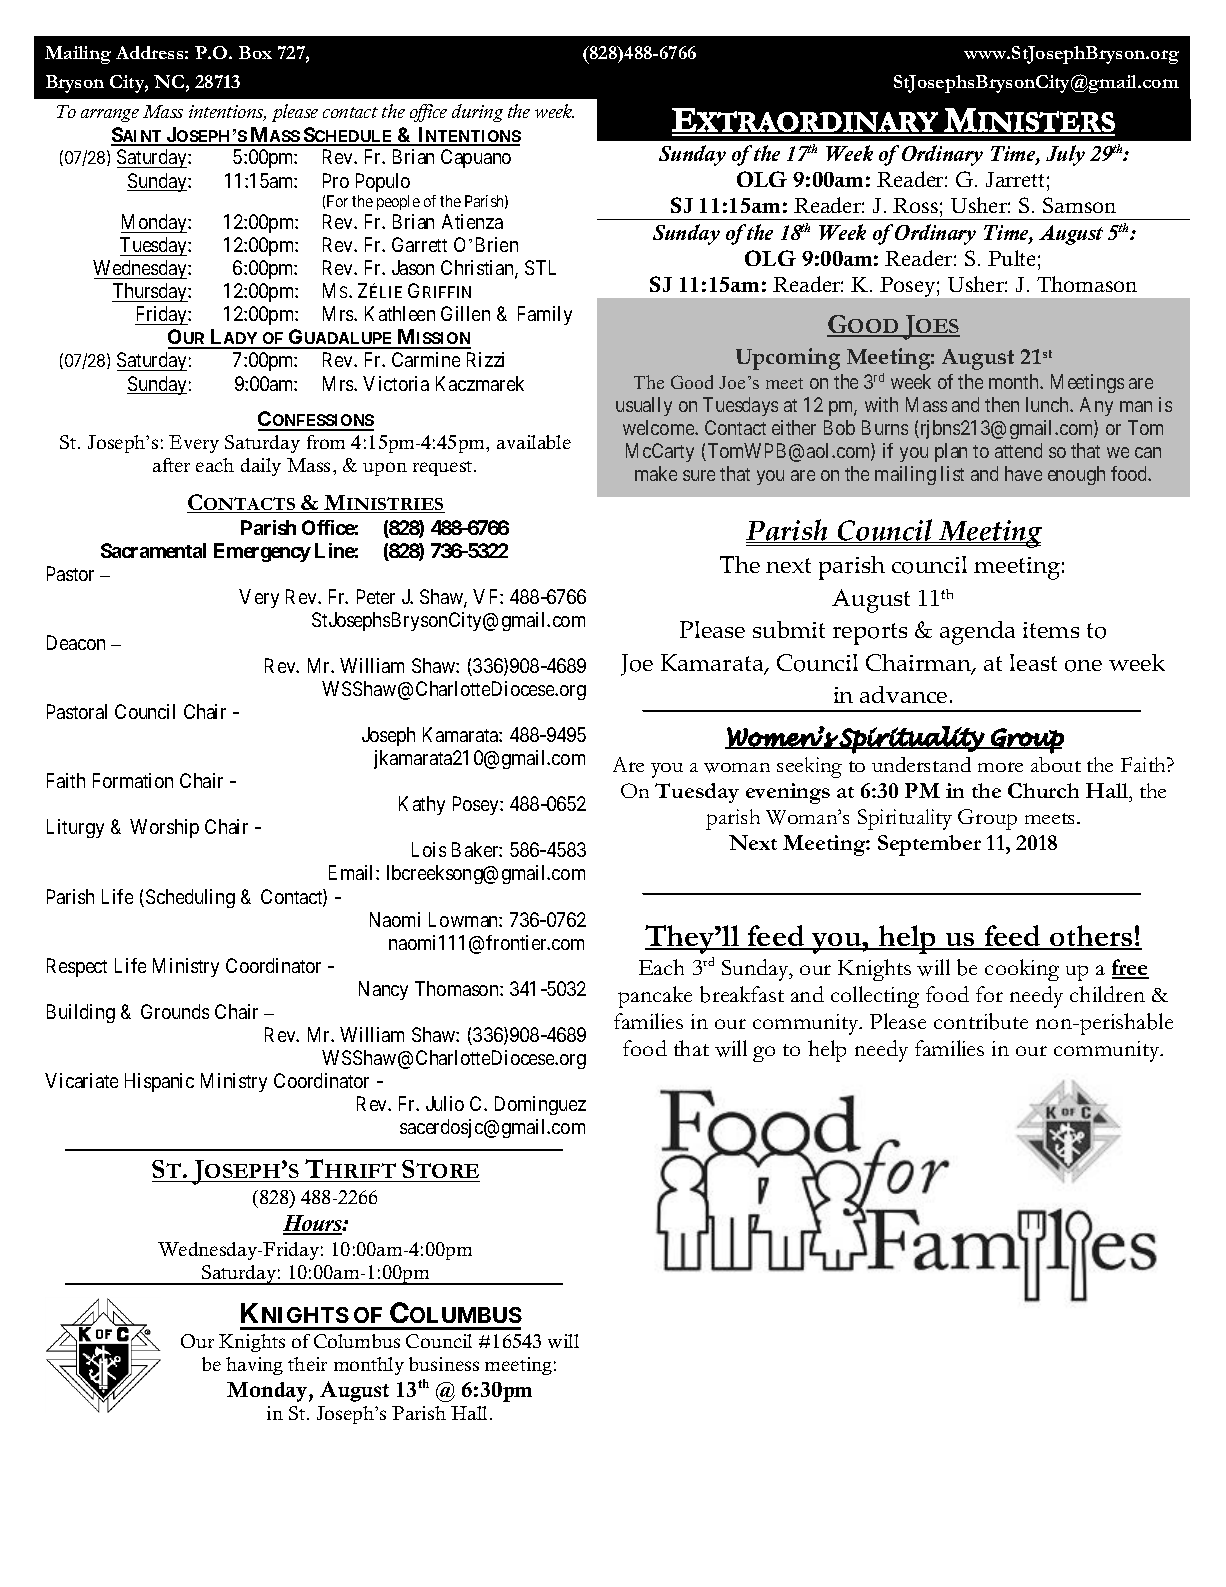  Describe the element at coordinates (255, 52) in the screenshot. I see `Box` at that location.
